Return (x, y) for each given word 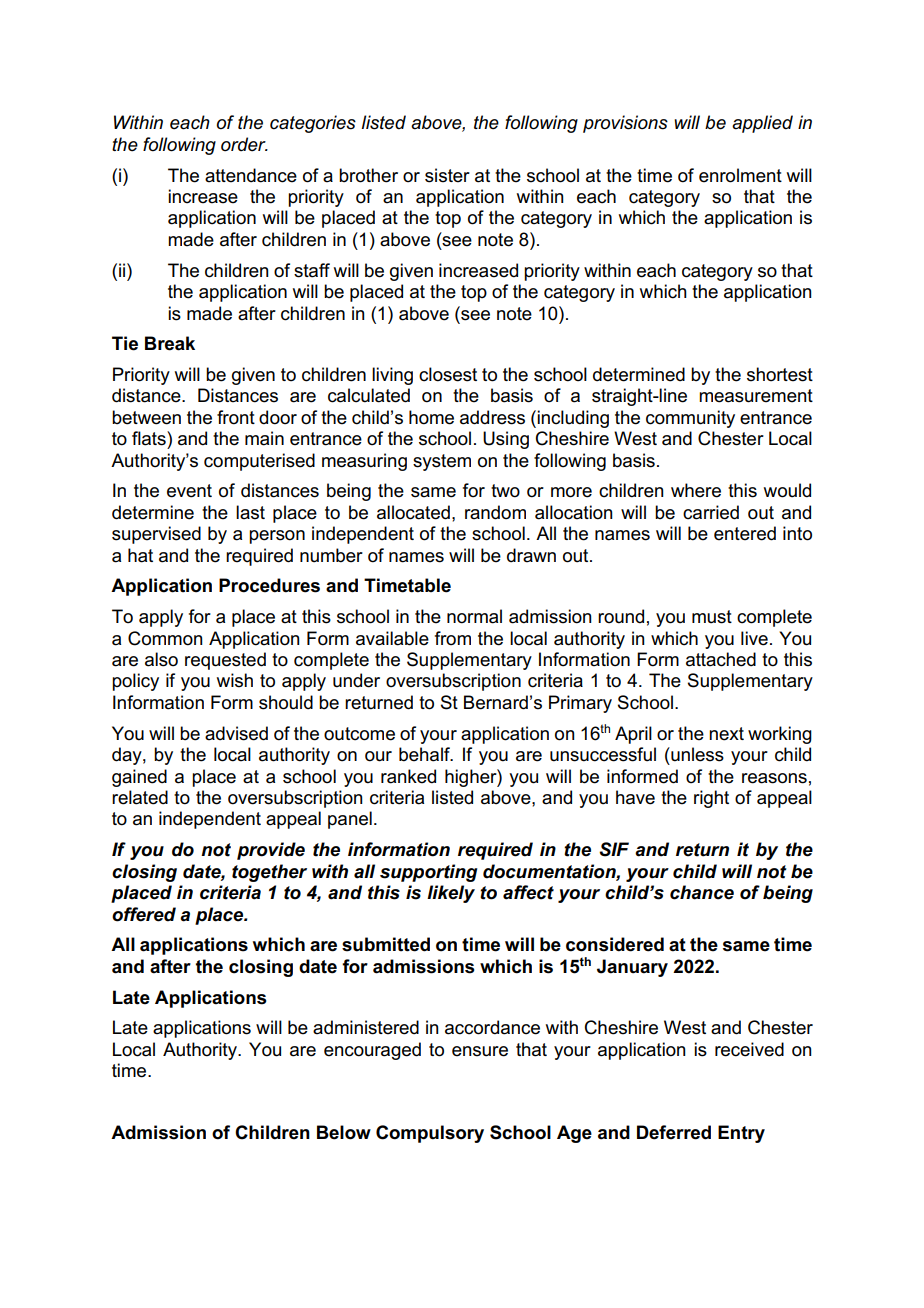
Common (165, 638)
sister (447, 175)
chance (702, 892)
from (453, 638)
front (236, 417)
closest (448, 374)
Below (344, 1132)
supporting (428, 873)
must (712, 617)
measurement (756, 396)
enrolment (740, 175)
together (269, 873)
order (244, 144)
